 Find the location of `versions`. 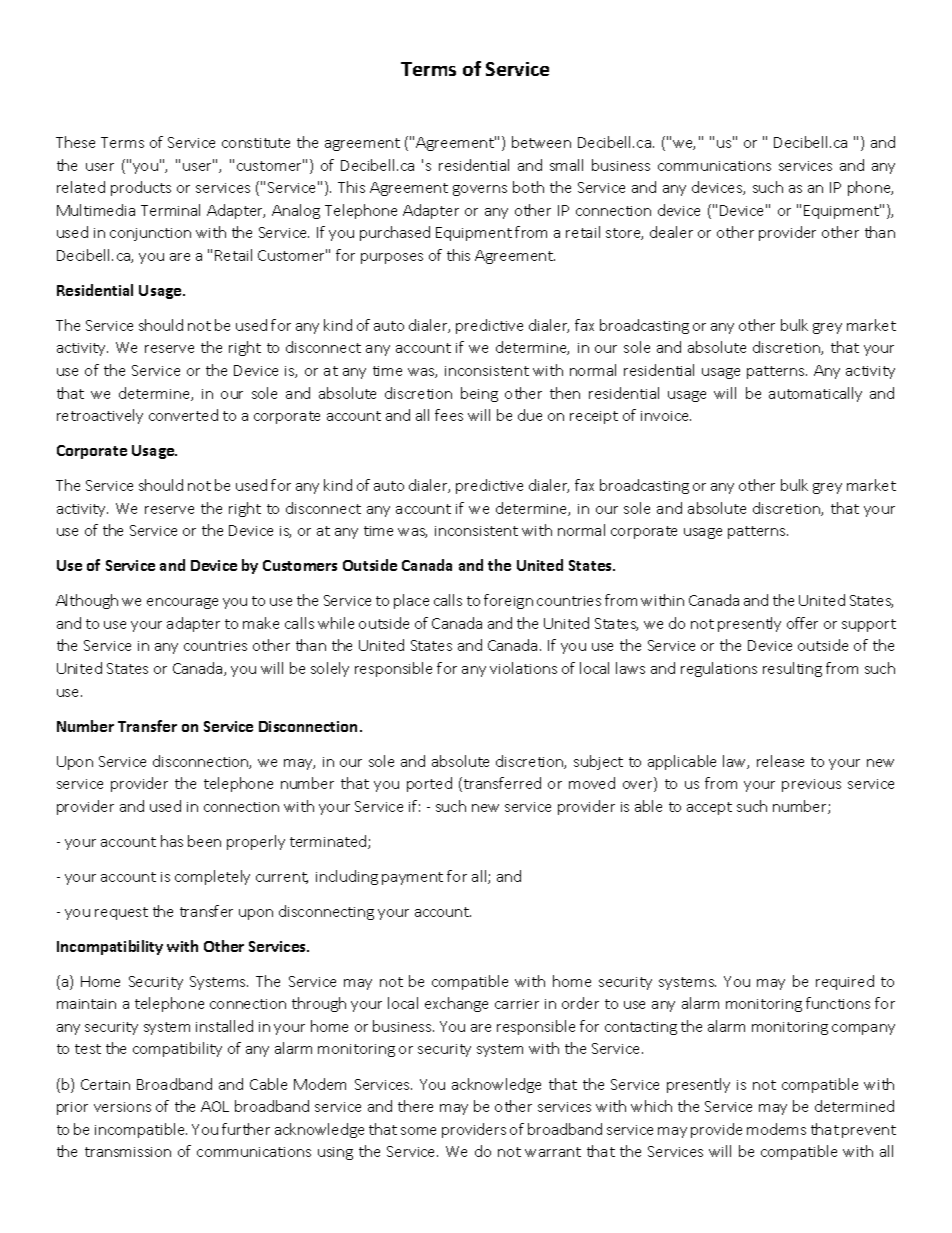

versions is located at coordinates (122, 1107).
